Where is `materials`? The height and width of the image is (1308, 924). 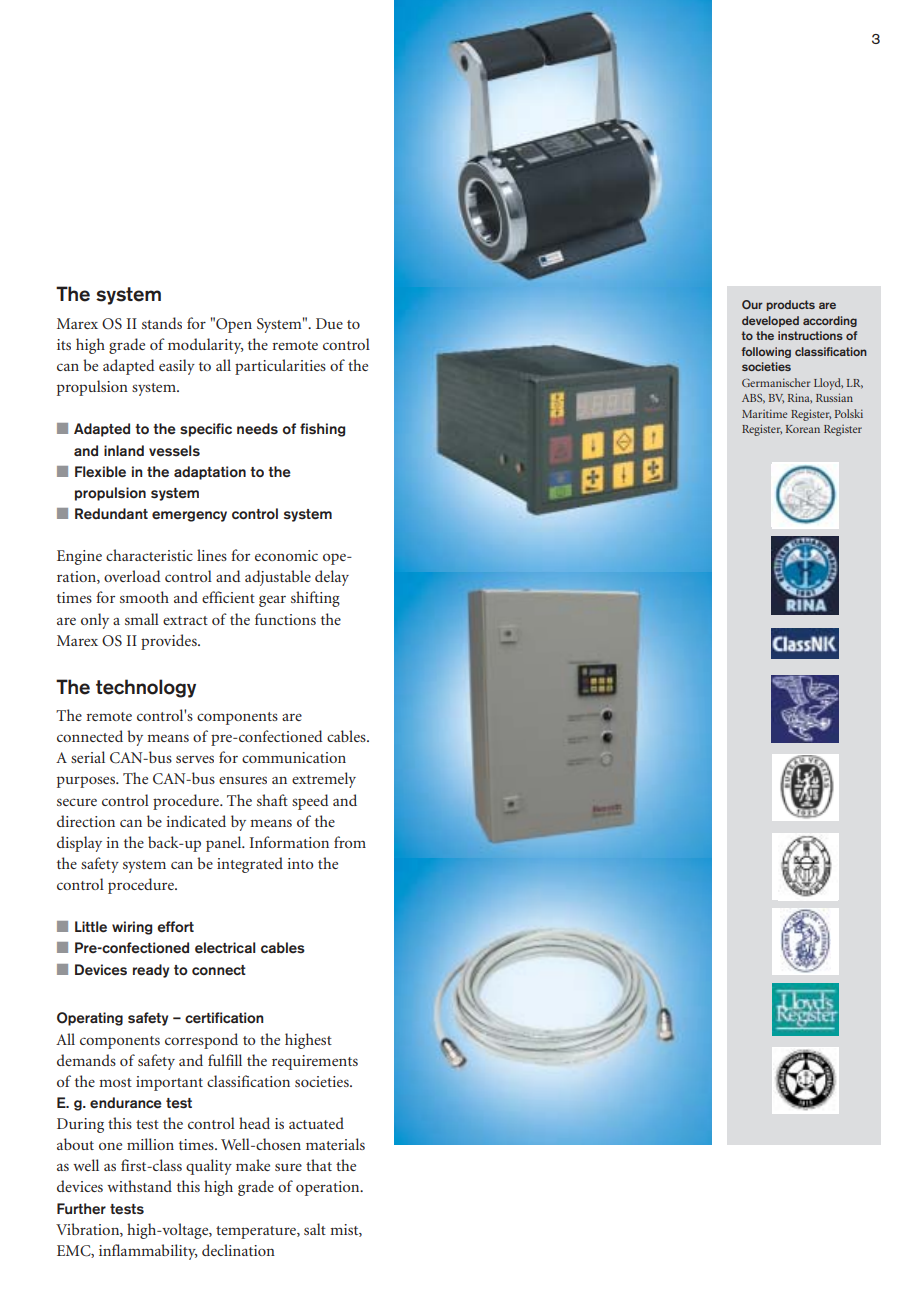 materials is located at coordinates (335, 1144).
